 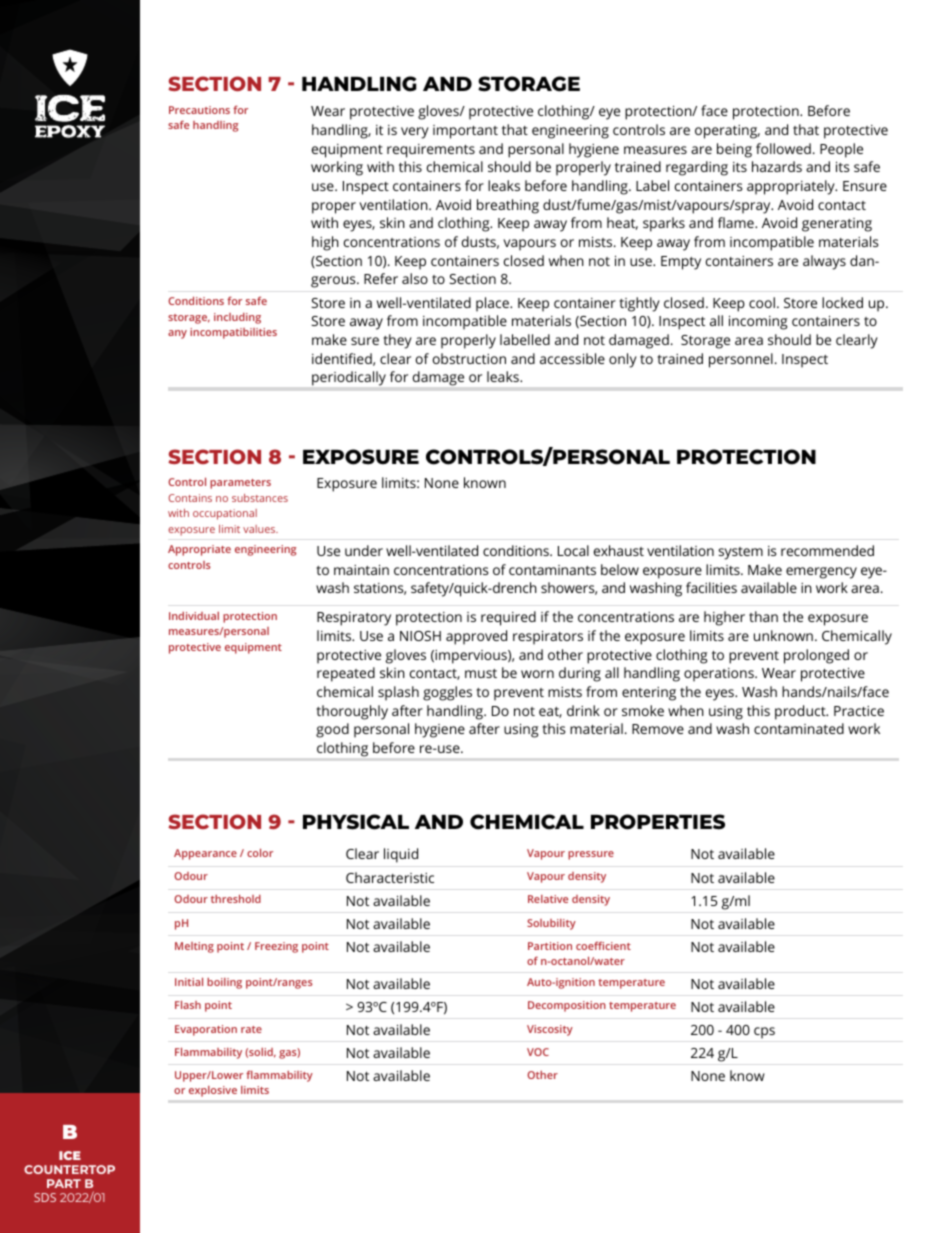 What do you see at coordinates (476, 637) in the image?
I see `approved` at bounding box center [476, 637].
